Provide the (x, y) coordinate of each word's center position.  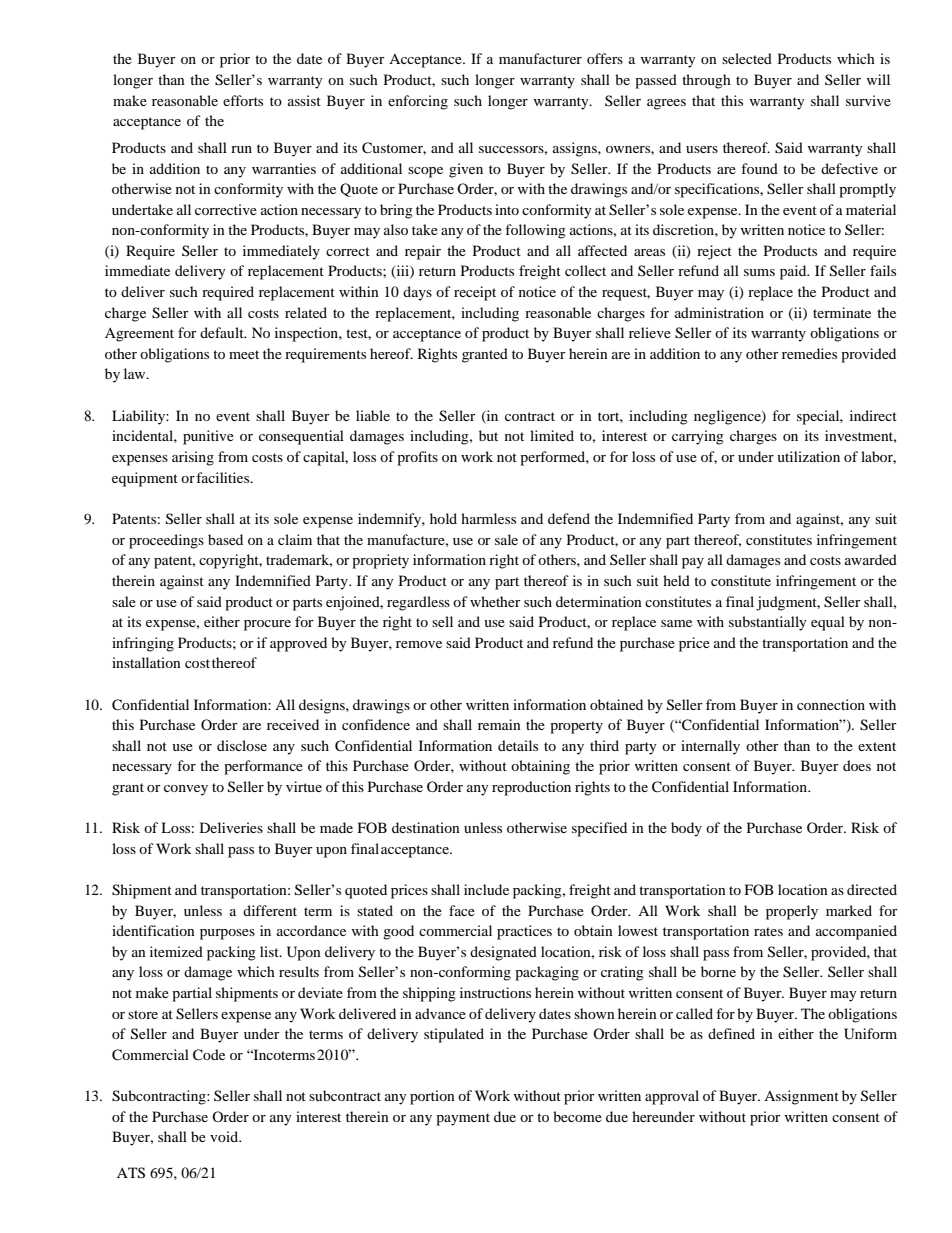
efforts (243, 100)
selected (747, 58)
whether (495, 601)
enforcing (418, 102)
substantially (768, 623)
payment (463, 1119)
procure (267, 625)
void (225, 1136)
